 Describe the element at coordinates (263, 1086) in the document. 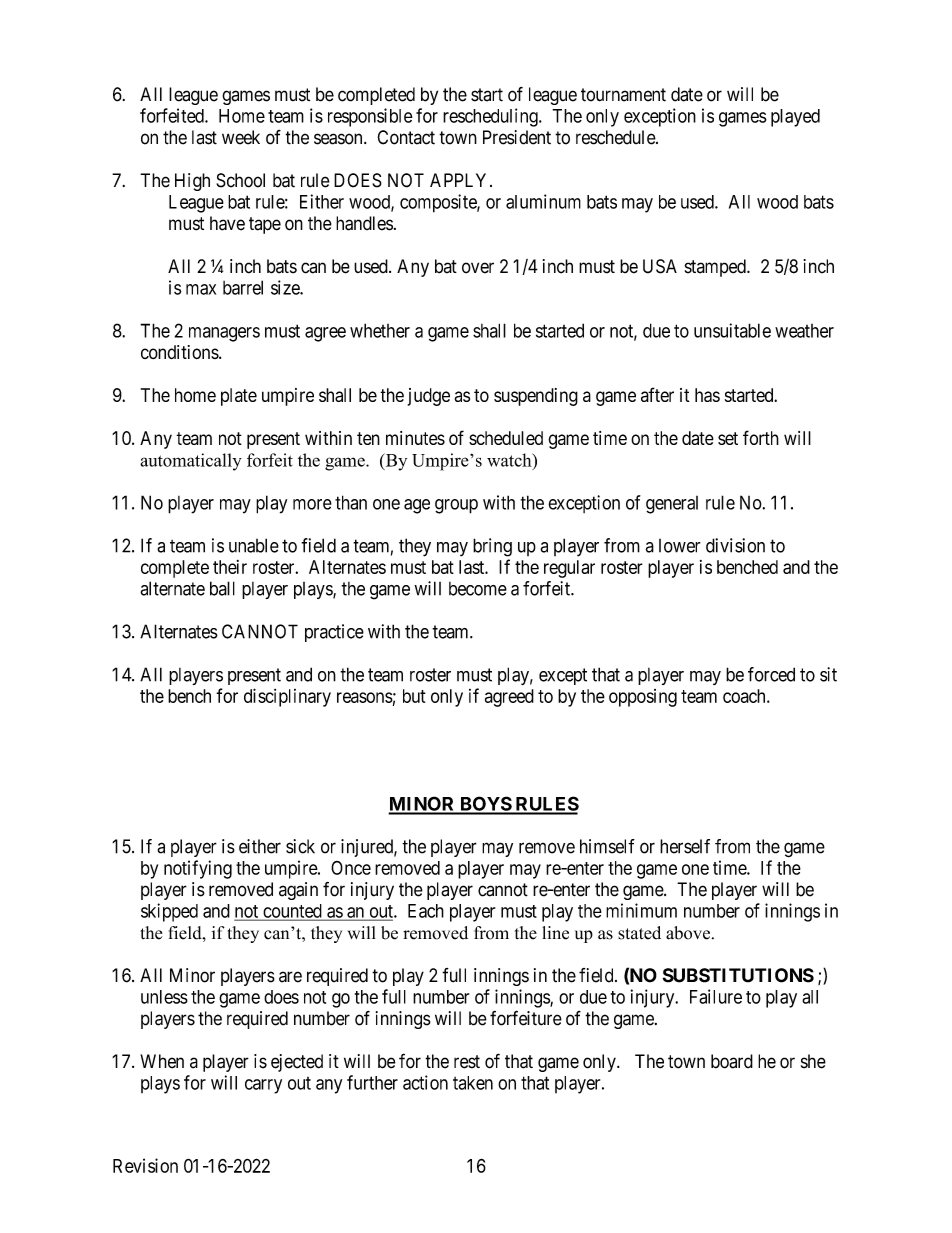

I see `carry` at that location.
